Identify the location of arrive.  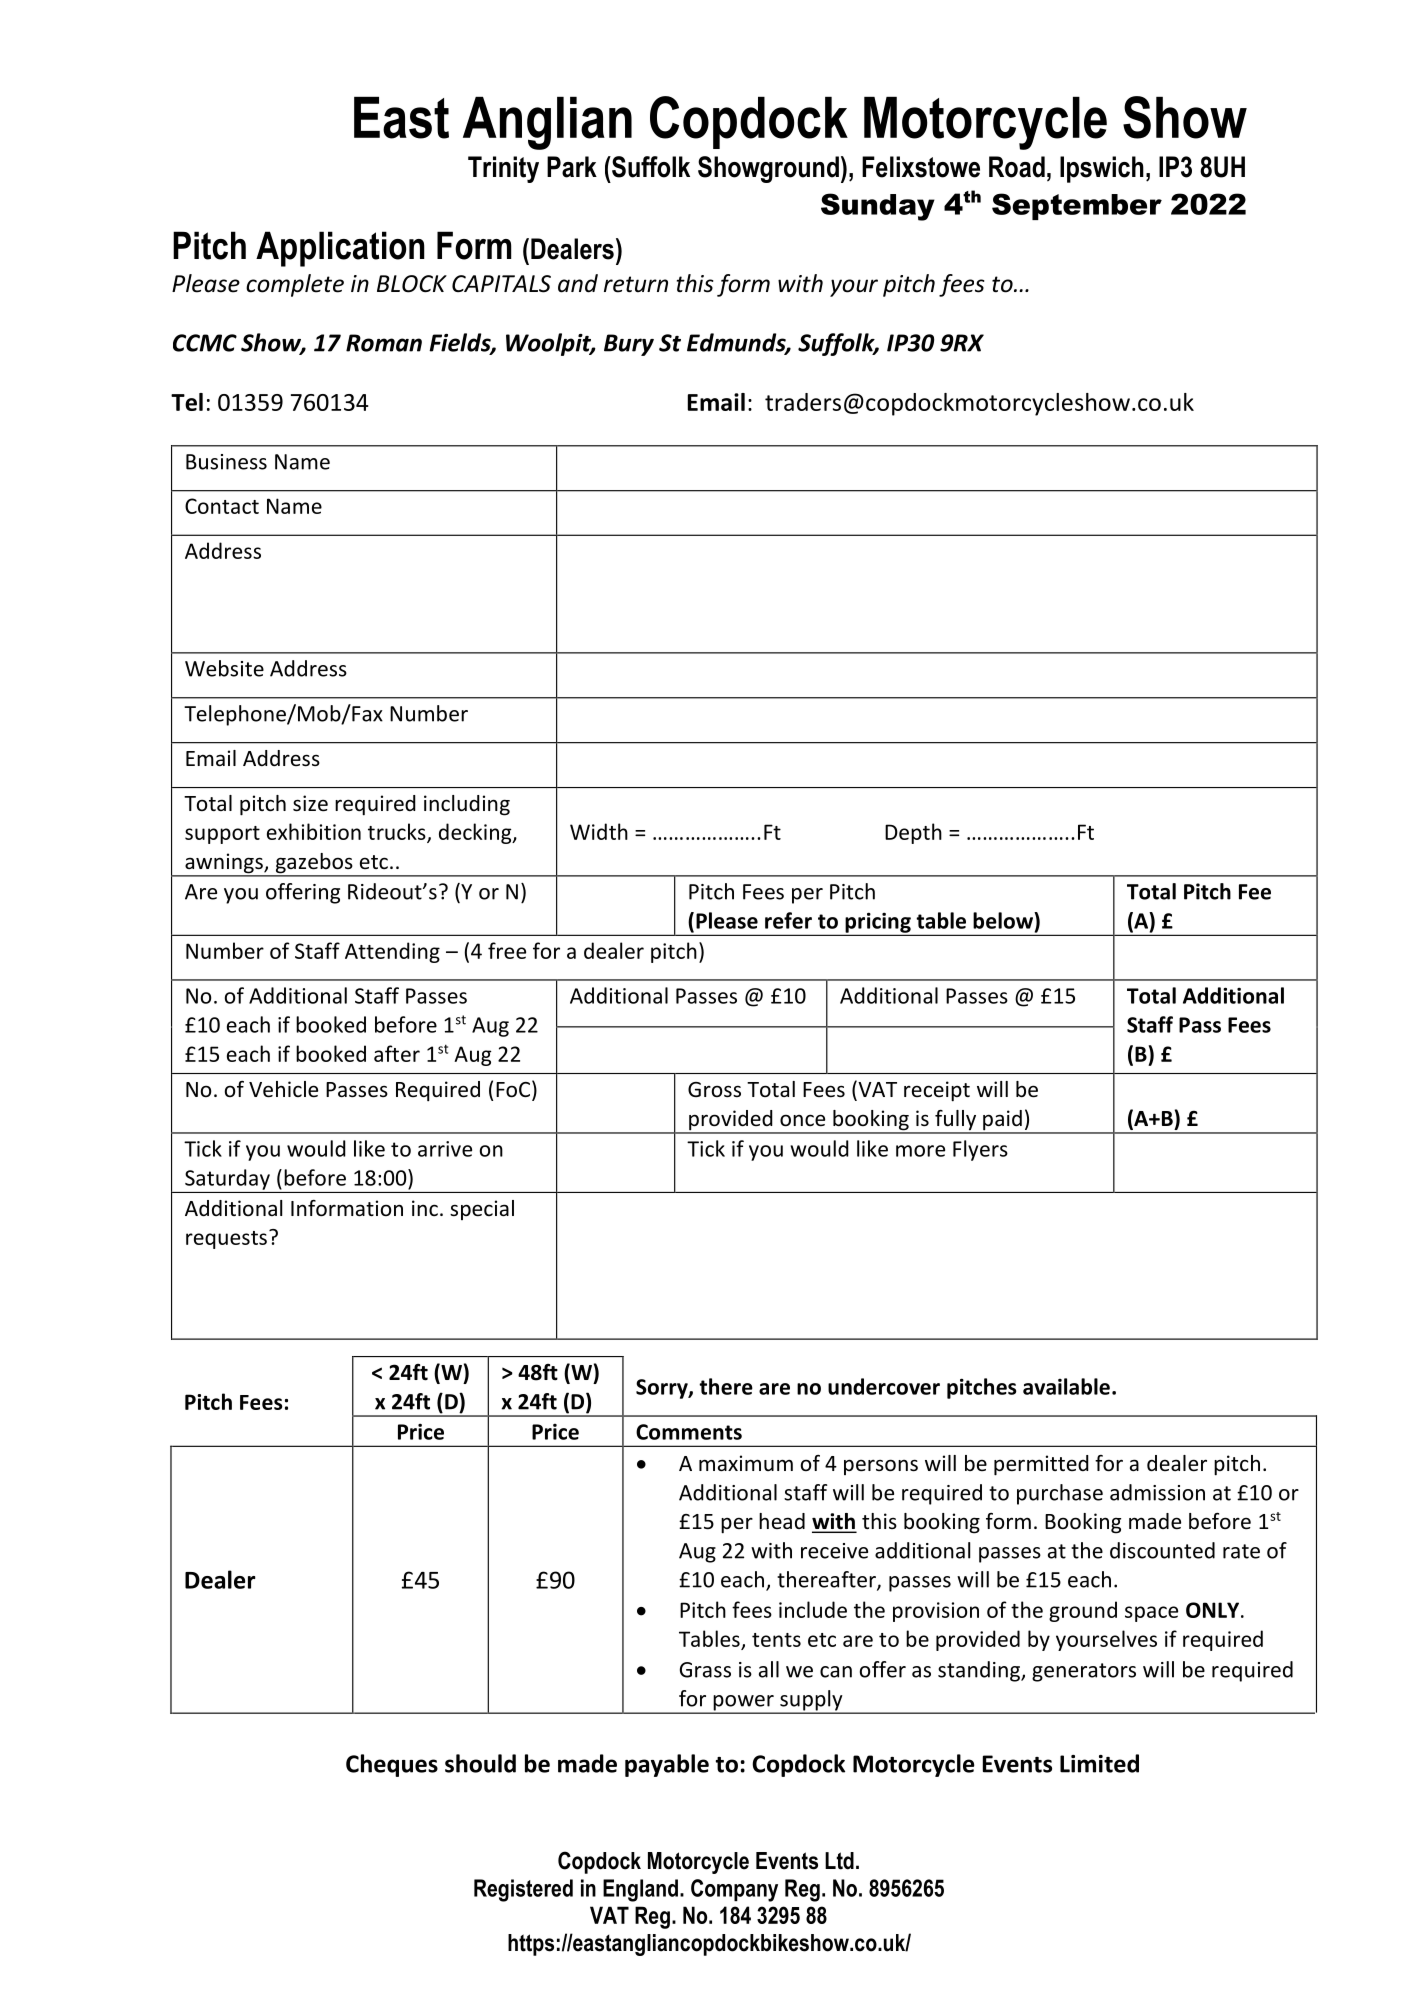
(445, 1149).
